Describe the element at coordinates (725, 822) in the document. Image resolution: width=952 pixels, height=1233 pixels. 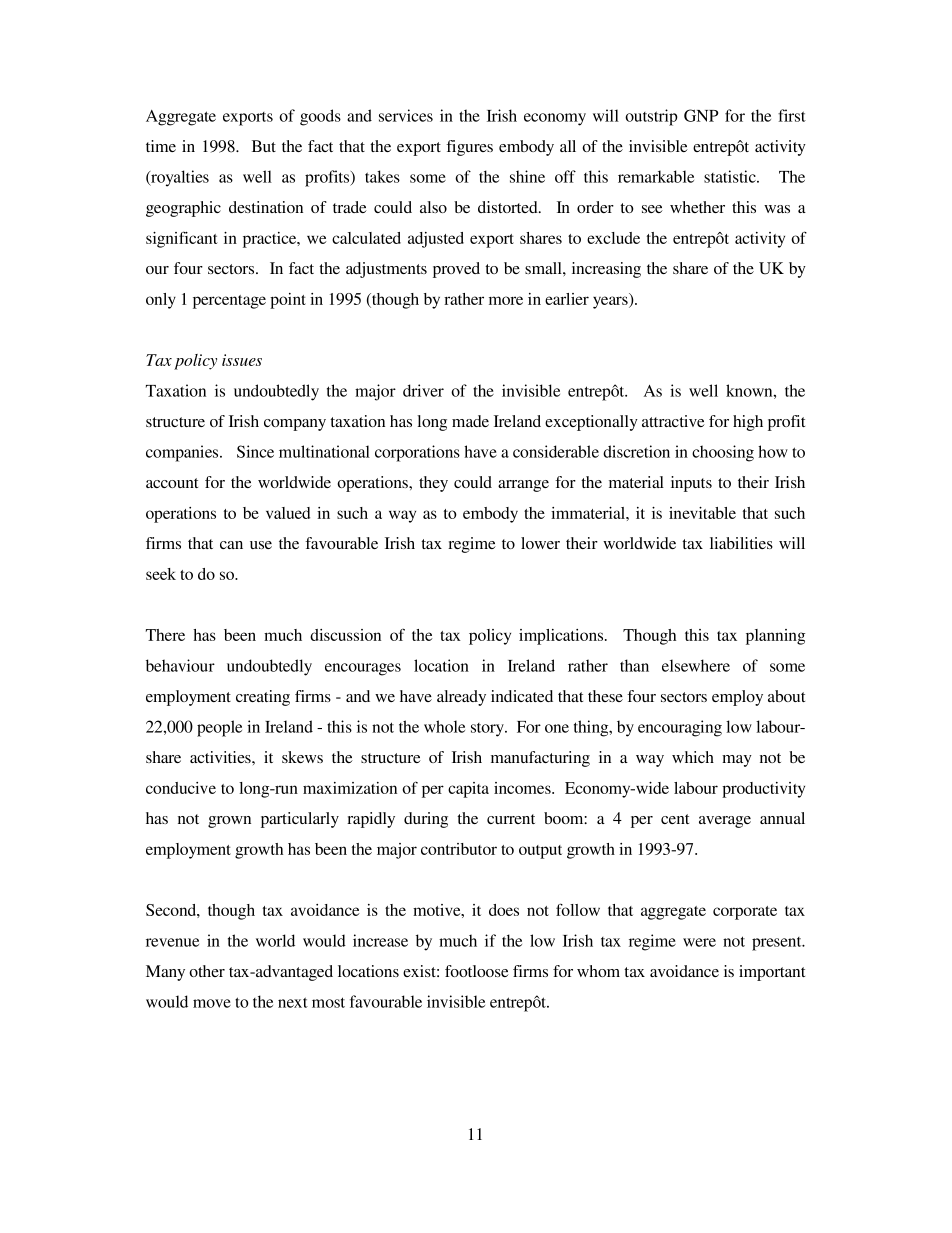
I see `average` at that location.
